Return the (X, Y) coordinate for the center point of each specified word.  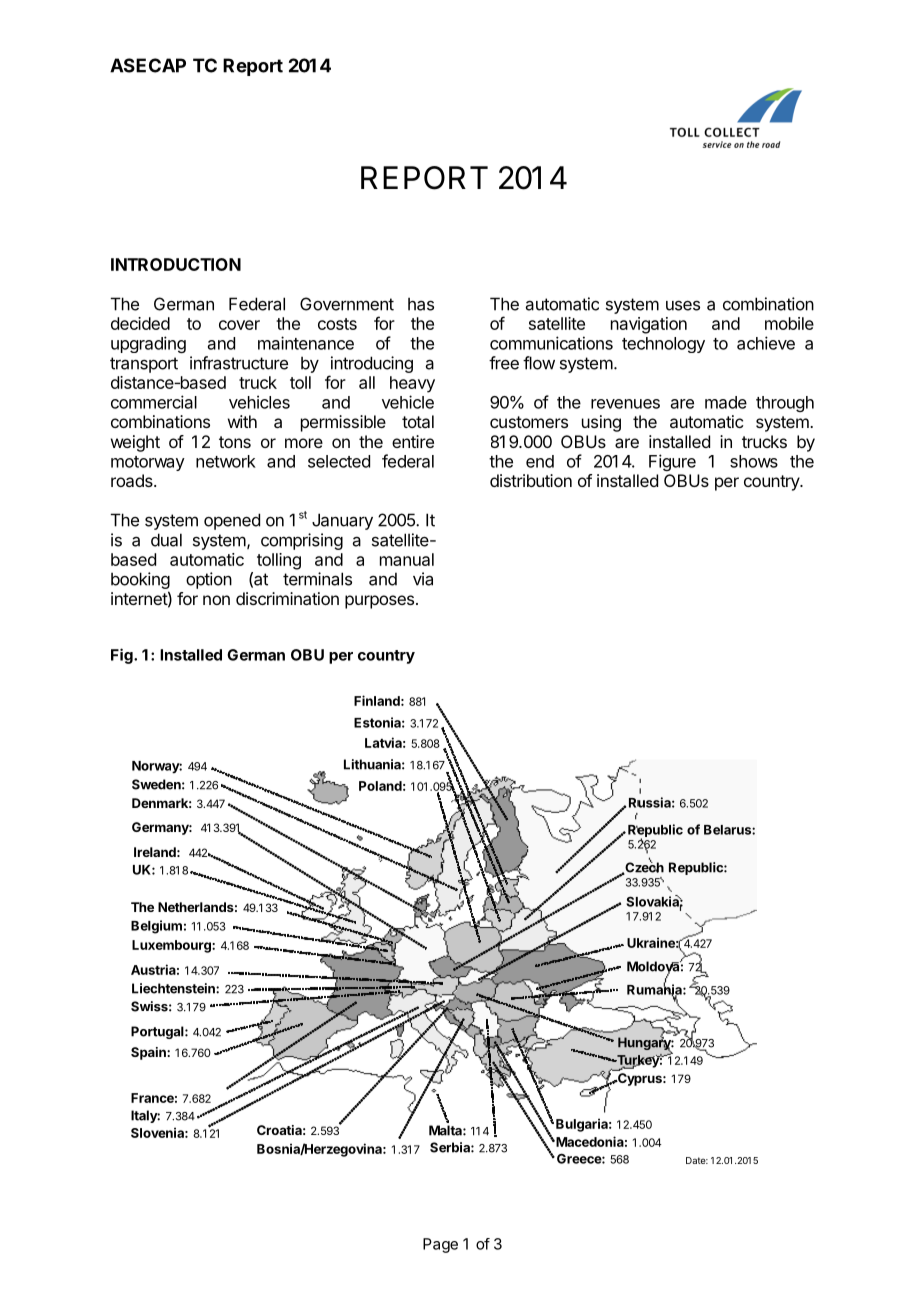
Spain (149, 1053)
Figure (672, 462)
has (421, 304)
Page (440, 1245)
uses (683, 305)
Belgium (156, 927)
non (216, 600)
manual (407, 559)
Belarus (728, 830)
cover (239, 325)
